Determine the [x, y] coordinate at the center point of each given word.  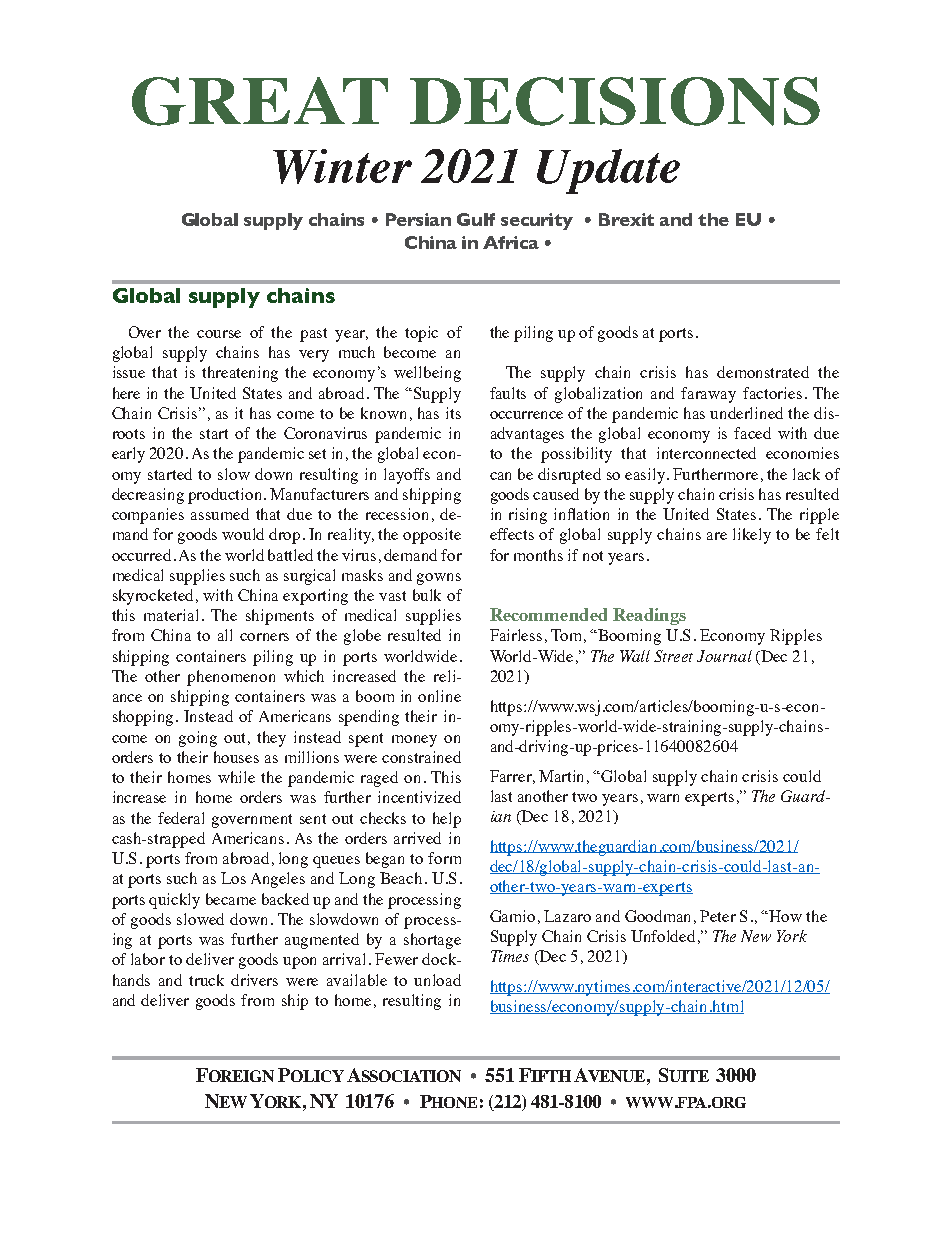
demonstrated [763, 372]
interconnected [706, 453]
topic [421, 334]
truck [206, 980]
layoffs [407, 476]
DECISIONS [615, 101]
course [219, 334]
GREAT [260, 101]
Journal [724, 656]
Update [608, 171]
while [236, 777]
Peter [718, 916]
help [447, 820]
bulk [427, 595]
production [226, 496]
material [171, 615]
